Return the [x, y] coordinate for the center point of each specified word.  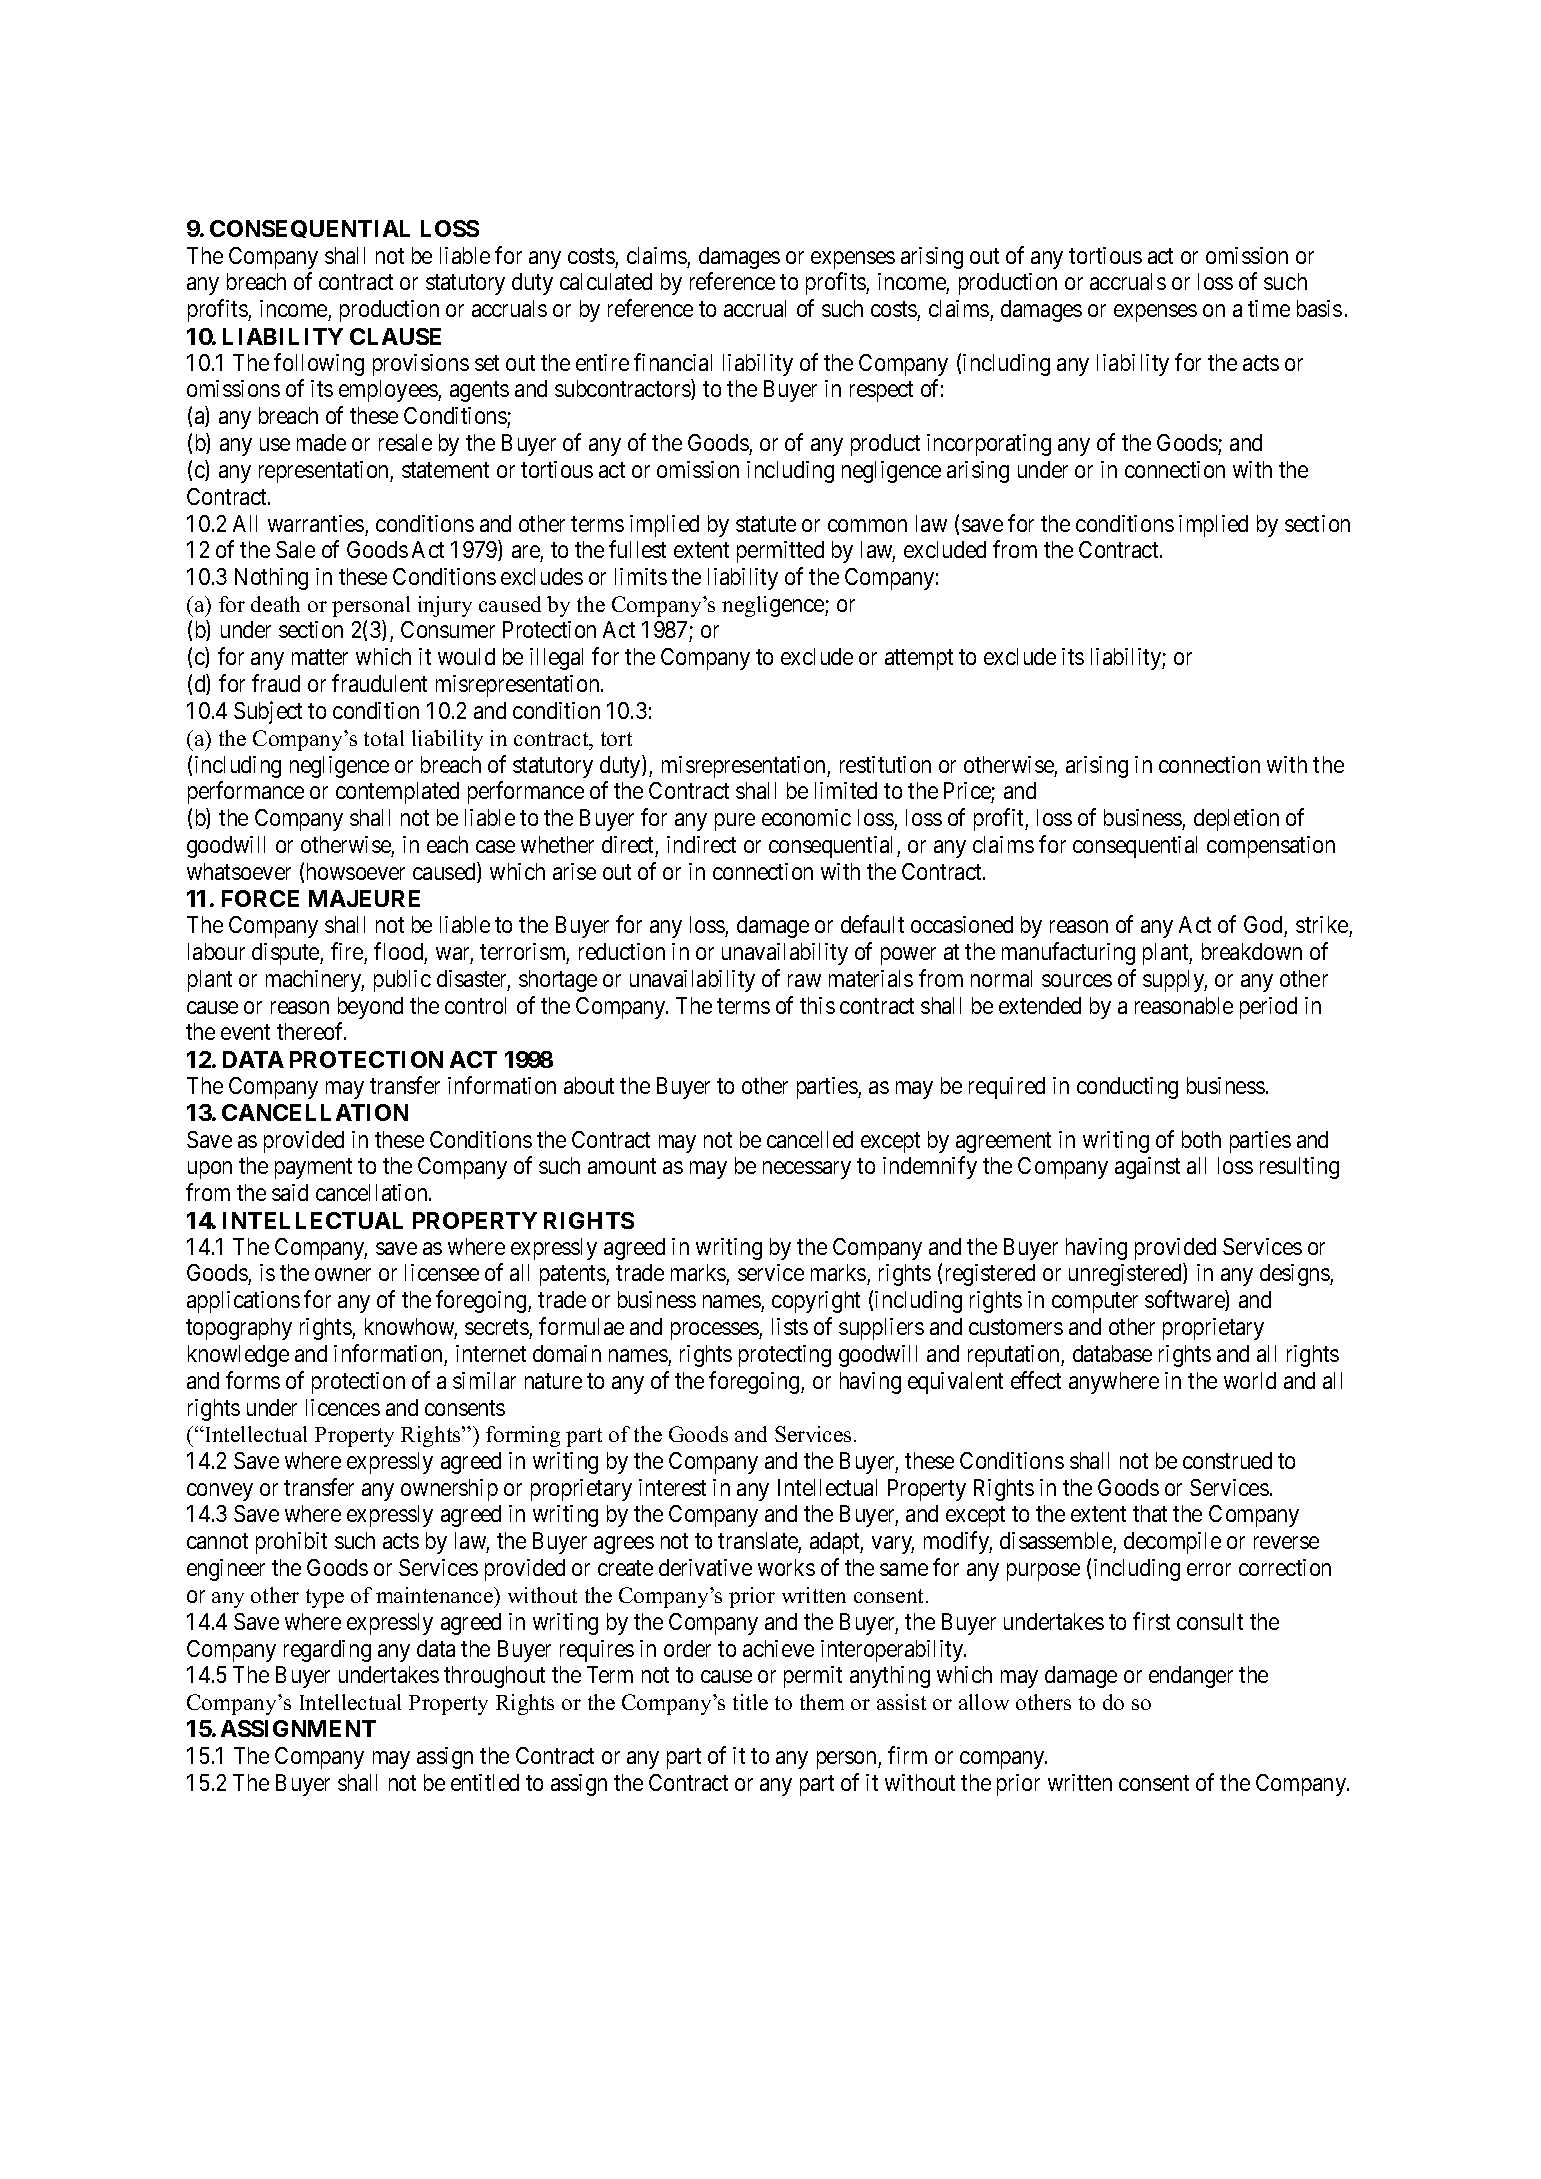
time [1269, 308]
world [1250, 1380]
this [817, 1005]
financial [673, 362]
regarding [327, 1651]
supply [1175, 981]
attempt [919, 660]
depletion [1236, 820]
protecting [785, 1356]
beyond [370, 1008]
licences [343, 1407]
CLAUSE [395, 336]
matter [320, 657]
